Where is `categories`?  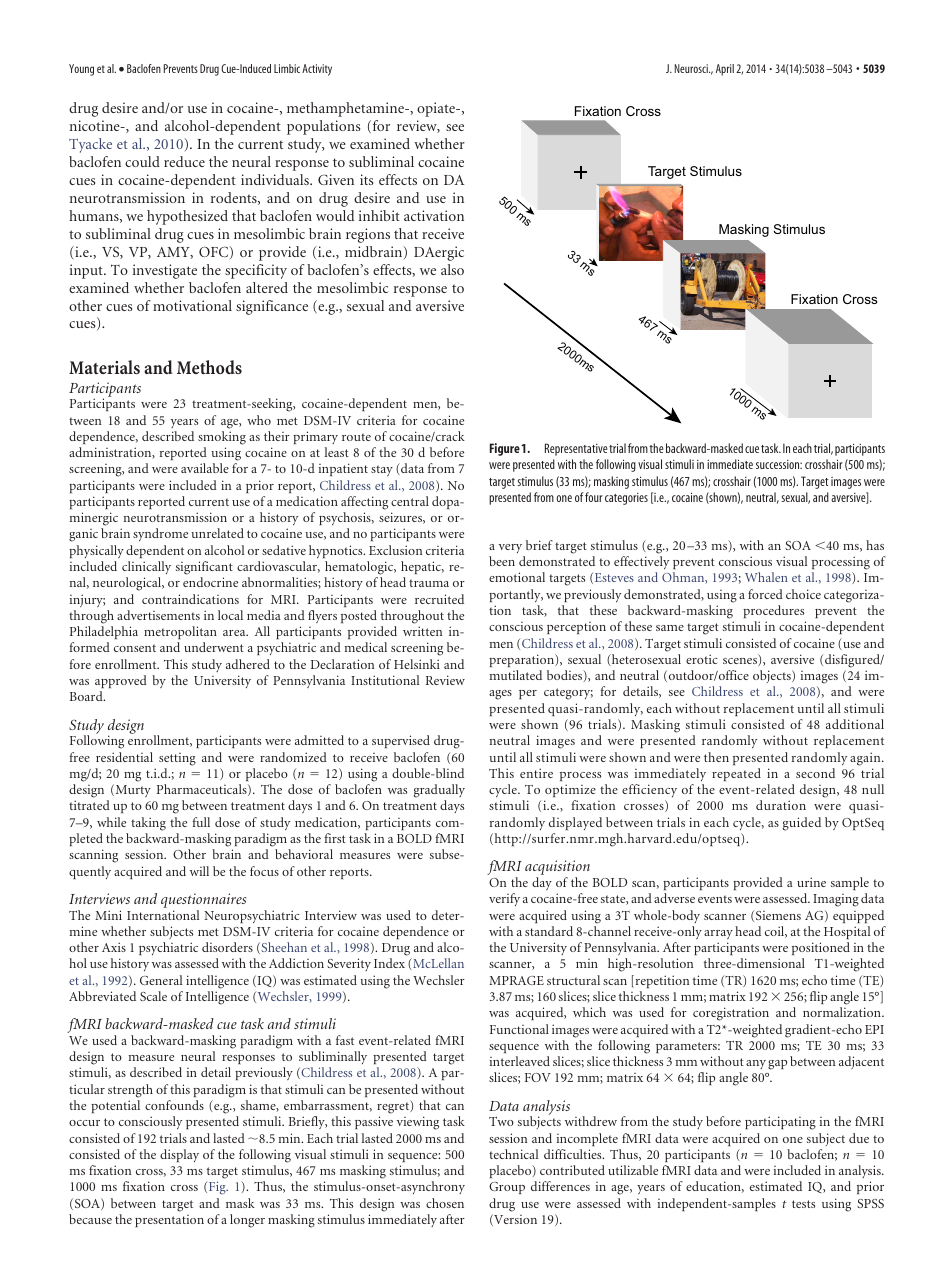
categories is located at coordinates (626, 499).
